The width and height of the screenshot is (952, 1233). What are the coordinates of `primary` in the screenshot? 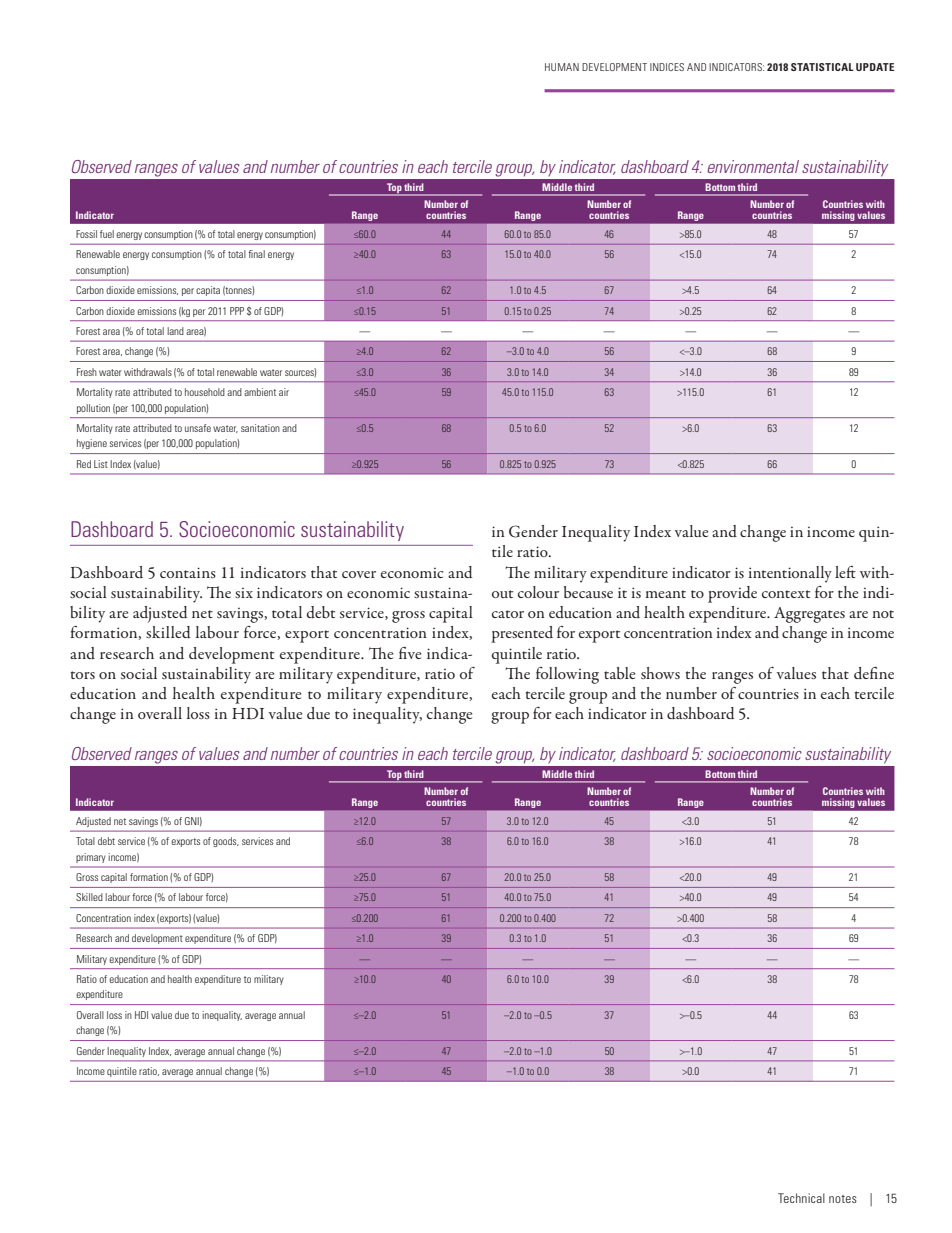 It's located at (91, 858).
